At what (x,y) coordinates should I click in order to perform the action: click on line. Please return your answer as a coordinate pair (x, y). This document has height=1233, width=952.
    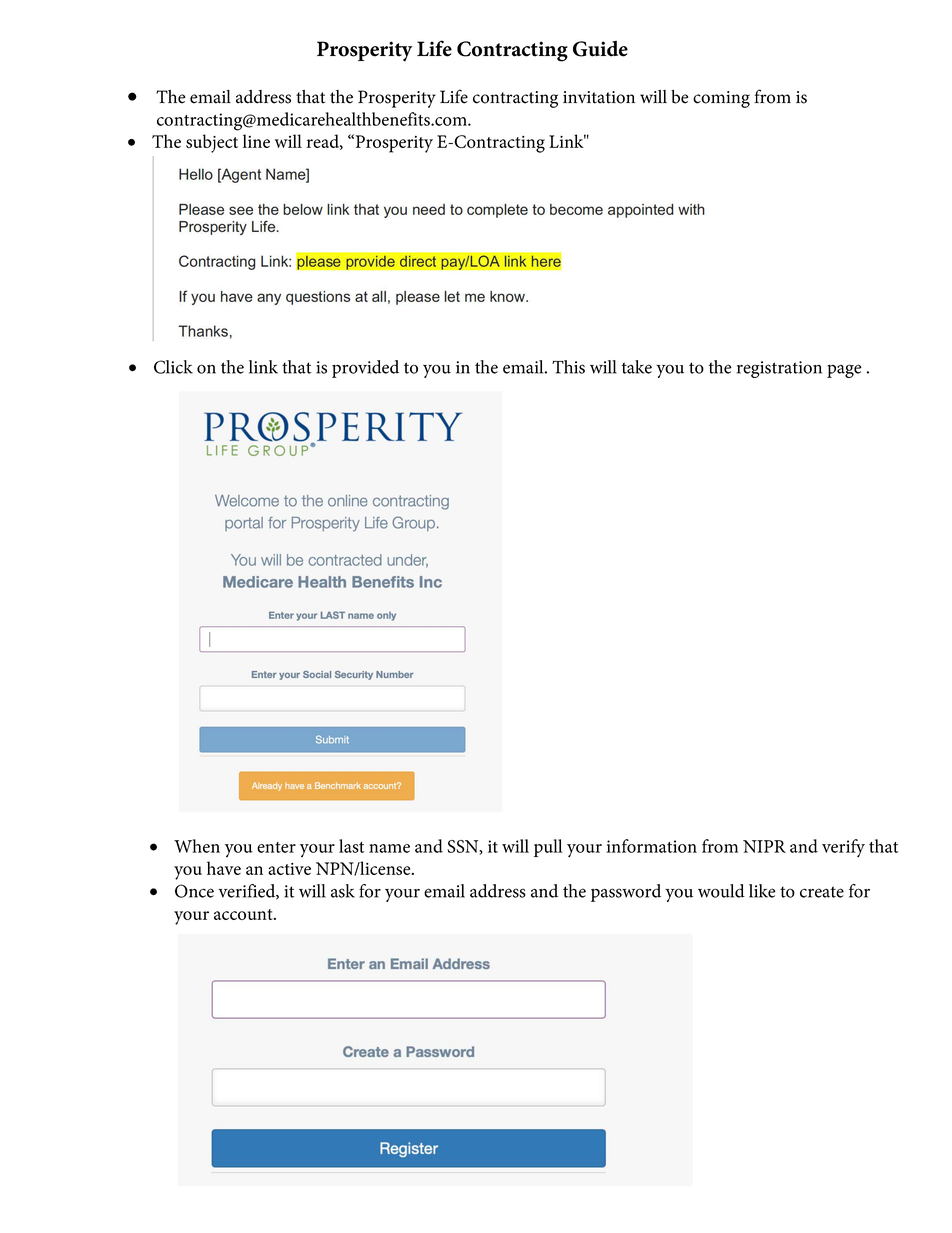
    Looking at the image, I should click on (256, 141).
